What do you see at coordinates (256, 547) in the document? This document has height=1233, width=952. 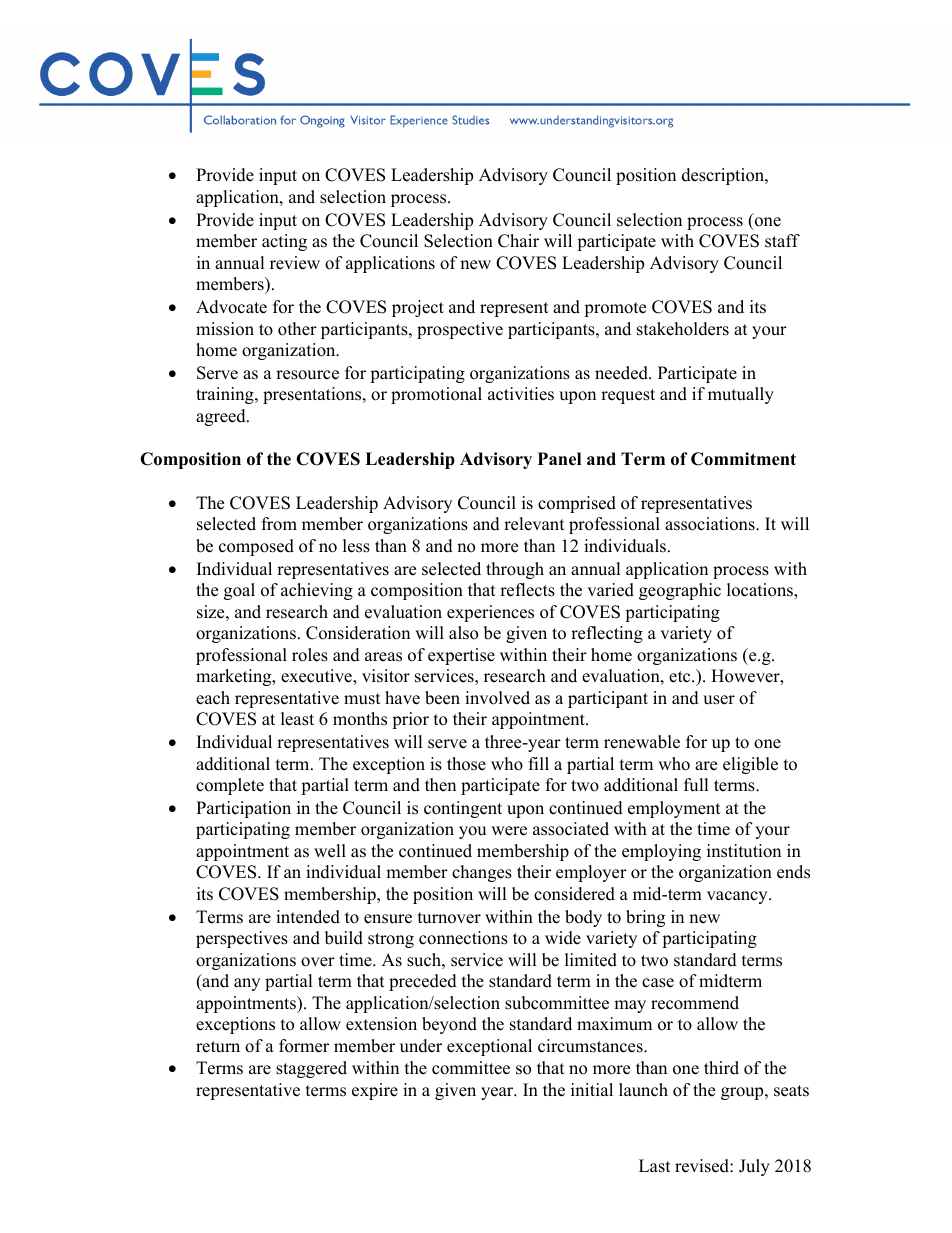 I see `composed` at bounding box center [256, 547].
